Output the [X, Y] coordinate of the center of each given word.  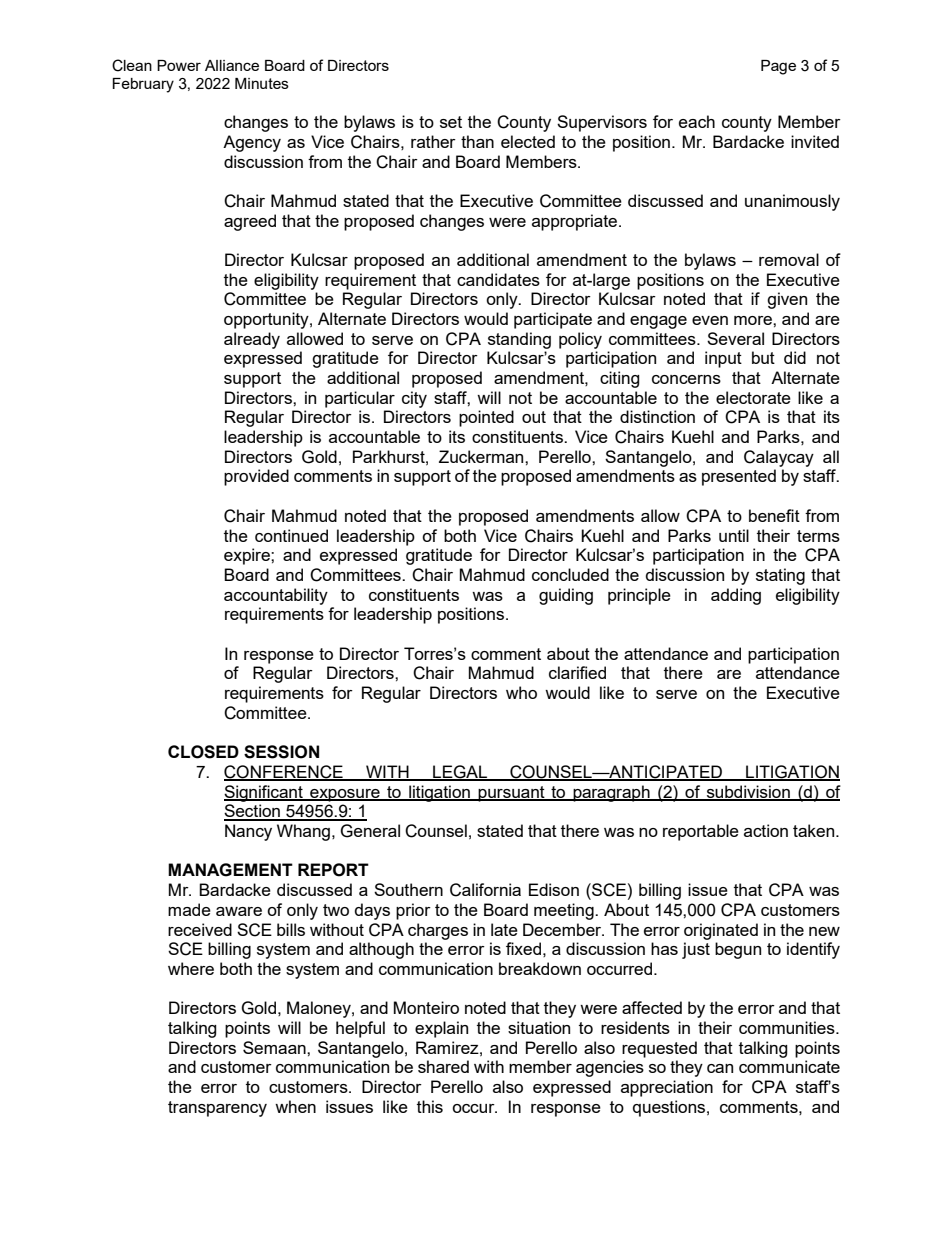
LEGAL [460, 773]
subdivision [748, 792]
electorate [753, 397]
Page [778, 67]
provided [256, 477]
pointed [486, 418]
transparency [217, 1109]
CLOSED [203, 752]
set [451, 122]
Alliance [232, 65]
